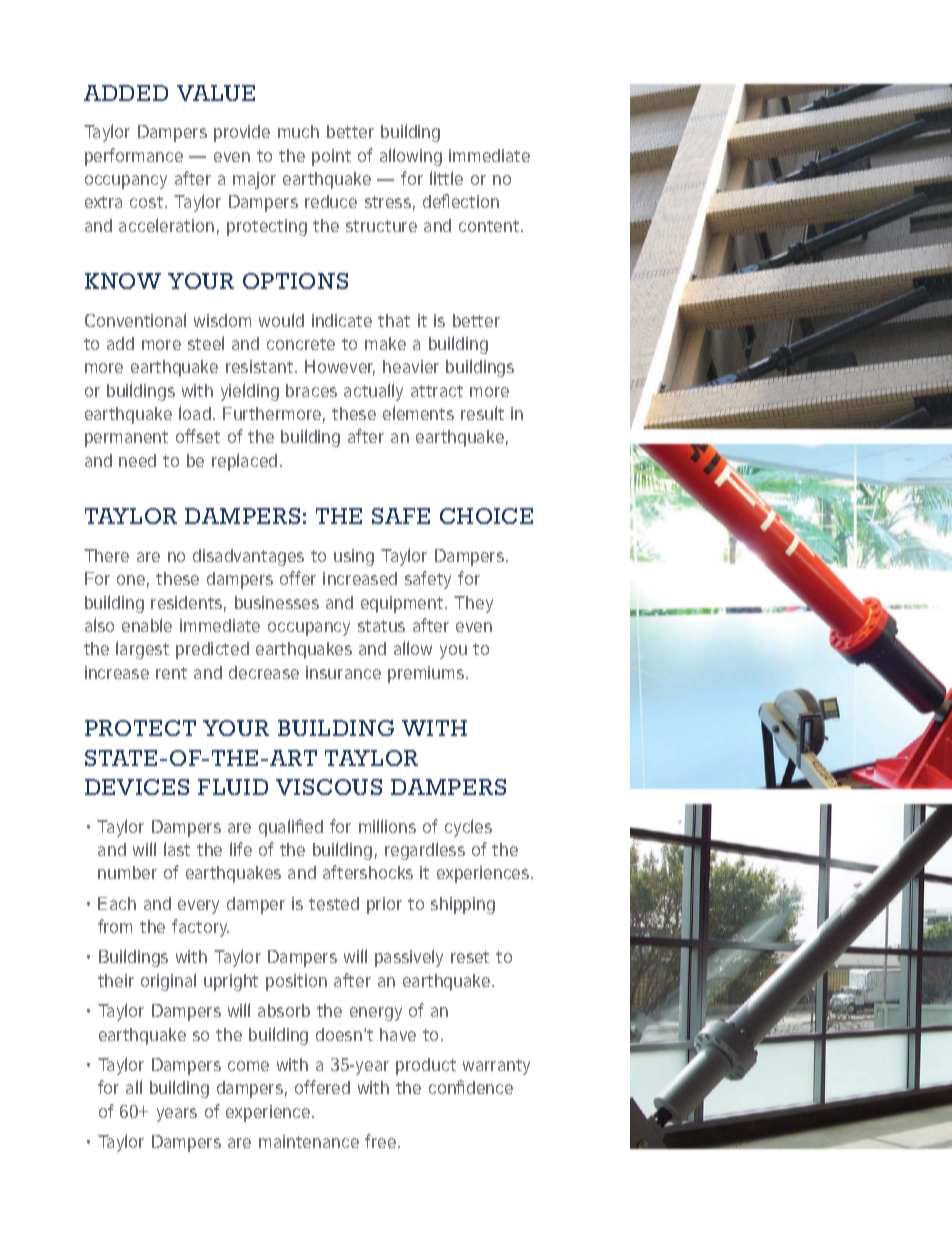 The height and width of the screenshot is (1233, 952). What do you see at coordinates (329, 787) in the screenshot?
I see `VISCOUS` at bounding box center [329, 787].
